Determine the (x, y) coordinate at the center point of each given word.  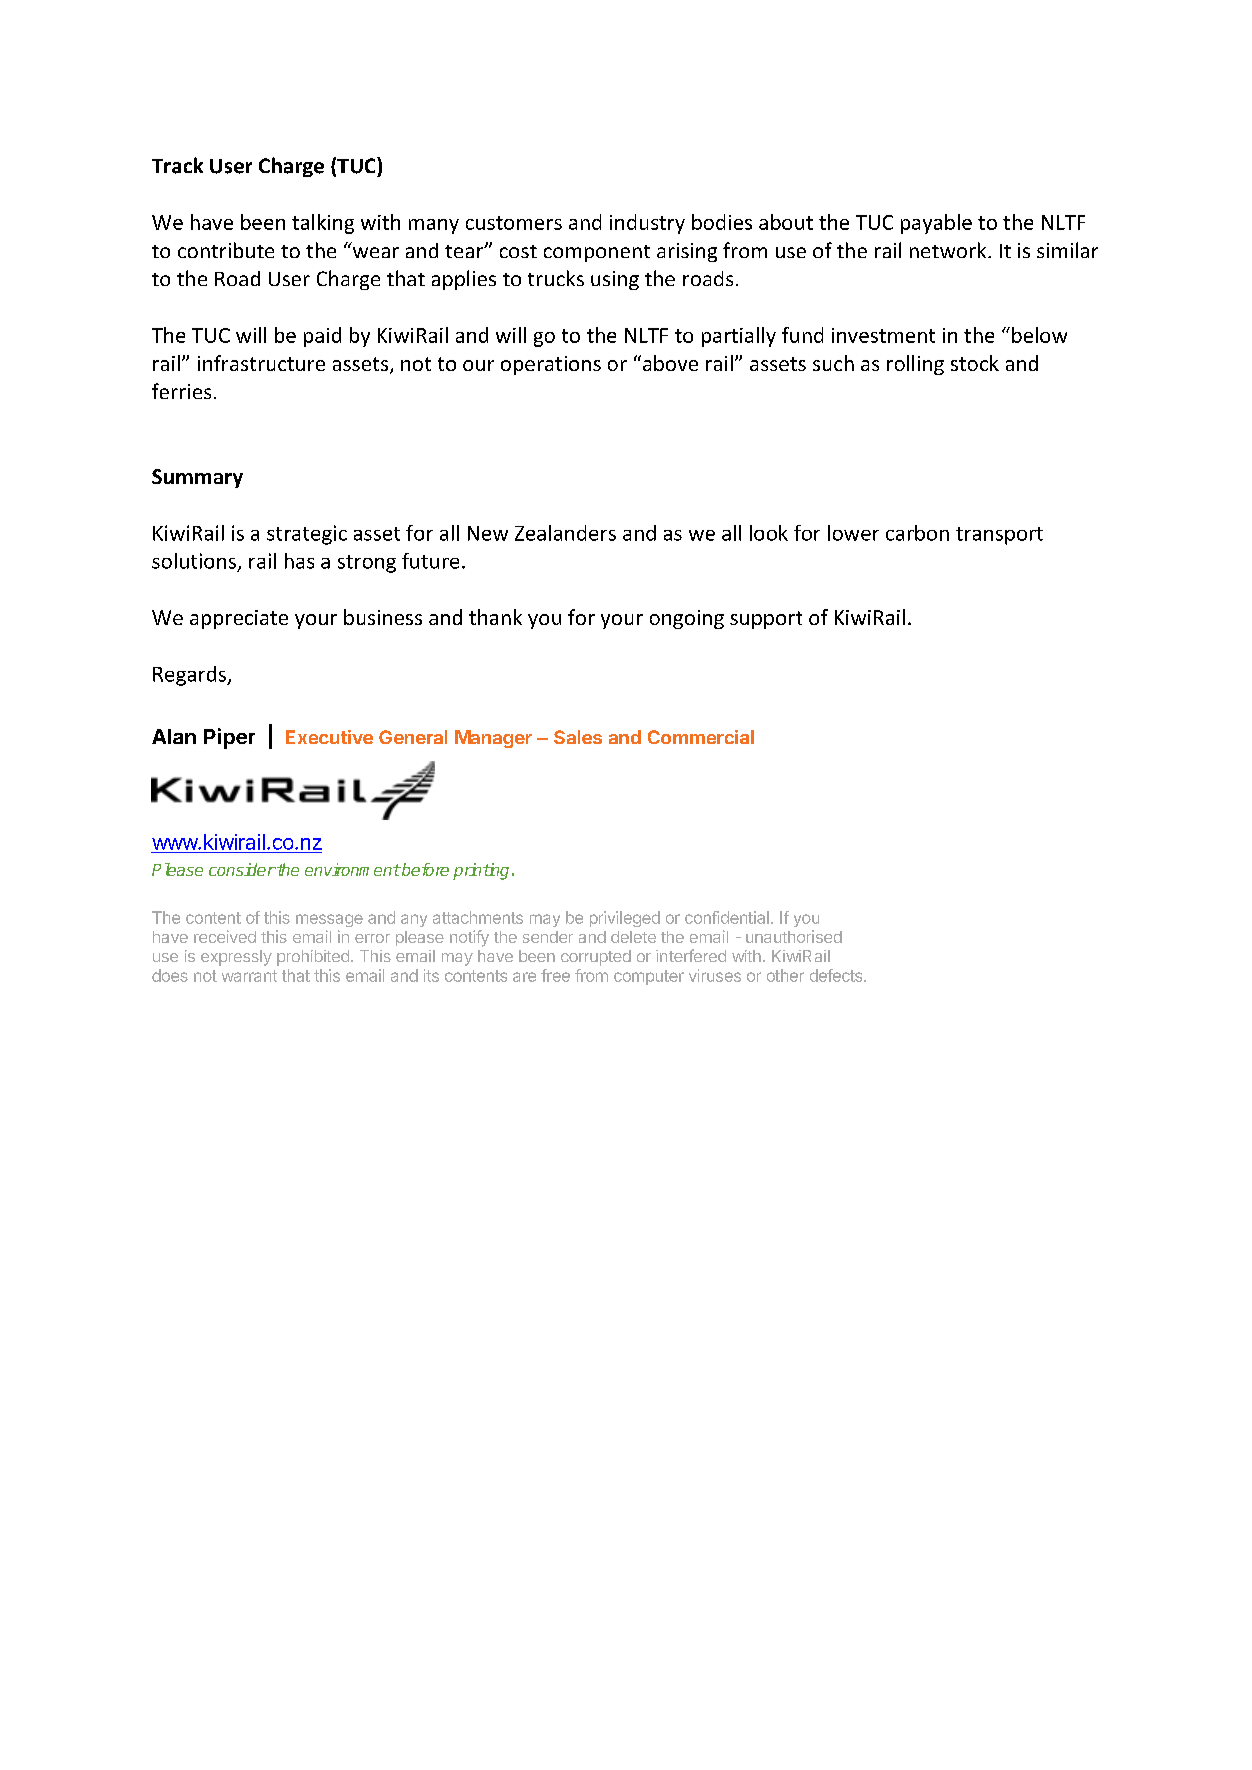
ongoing (687, 619)
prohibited (313, 958)
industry (647, 224)
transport (999, 536)
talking (323, 224)
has (299, 561)
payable (936, 224)
